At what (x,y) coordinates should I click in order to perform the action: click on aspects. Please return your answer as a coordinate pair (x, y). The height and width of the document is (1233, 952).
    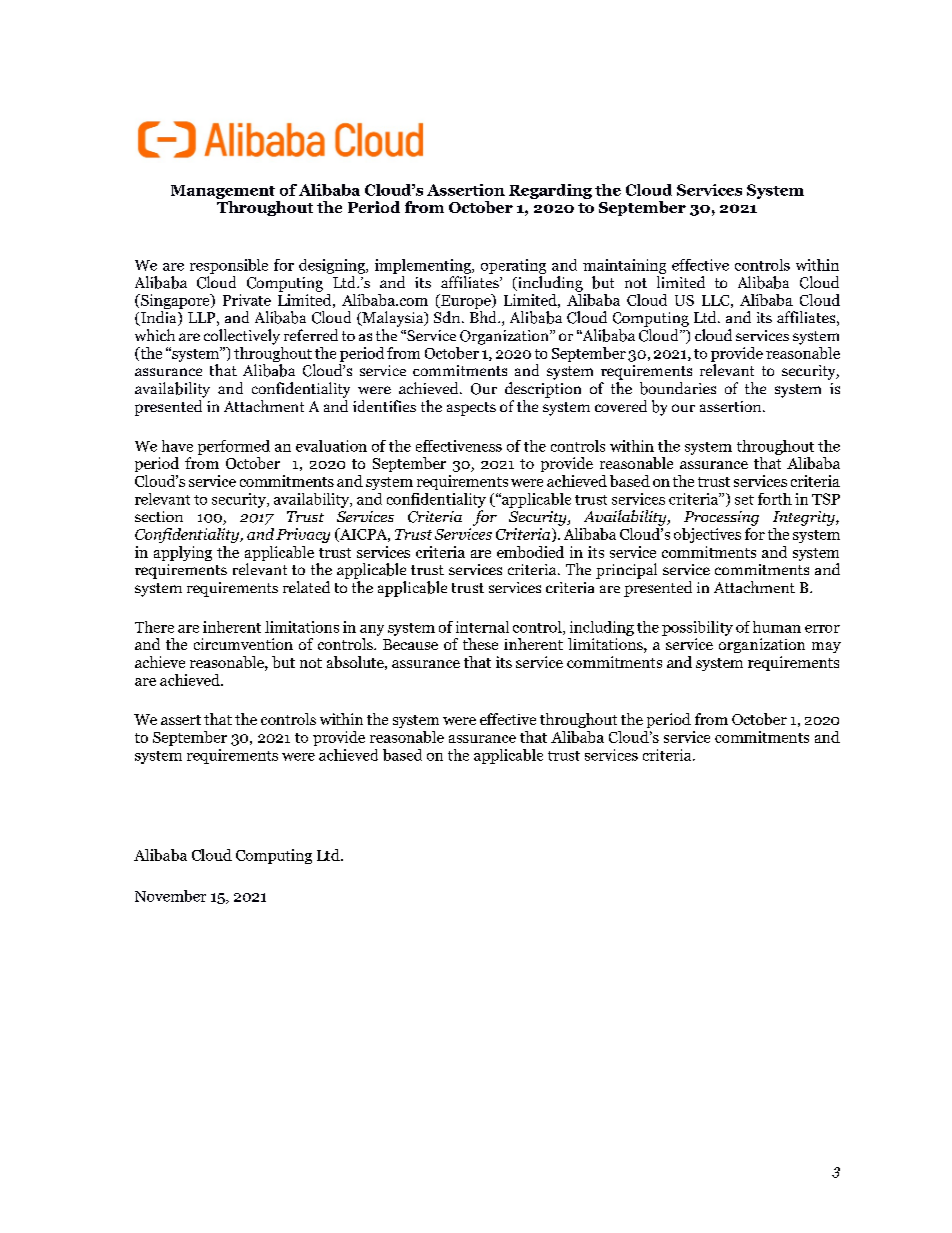
    Looking at the image, I should click on (471, 409).
